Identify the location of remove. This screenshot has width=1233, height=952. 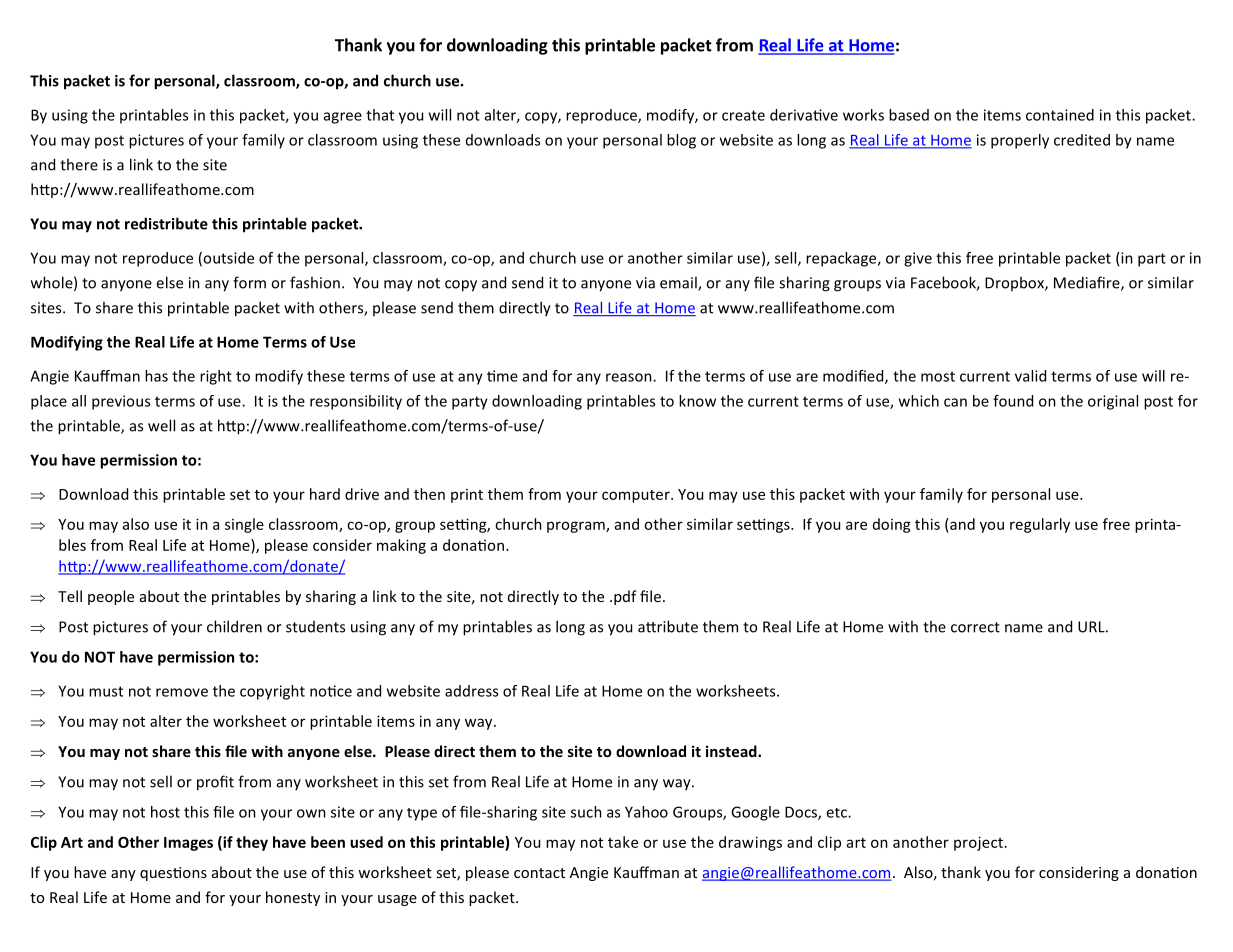
(182, 692).
